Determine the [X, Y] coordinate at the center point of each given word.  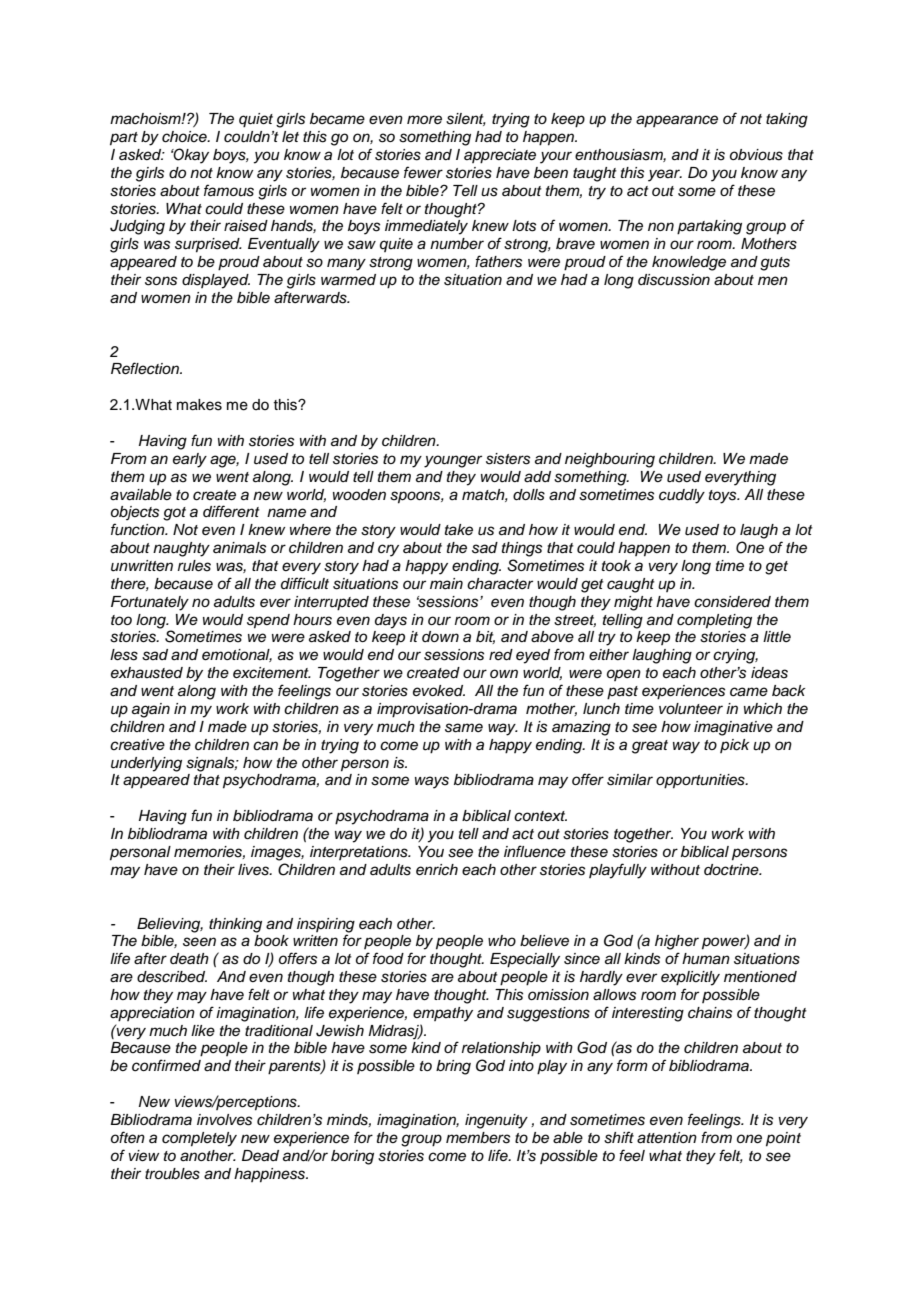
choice [185, 137]
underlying [146, 764]
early [190, 460]
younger [453, 461]
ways [432, 782]
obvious [756, 155]
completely [199, 1139]
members [478, 1138]
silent [466, 119]
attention [667, 1138]
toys [724, 497]
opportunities [701, 781]
